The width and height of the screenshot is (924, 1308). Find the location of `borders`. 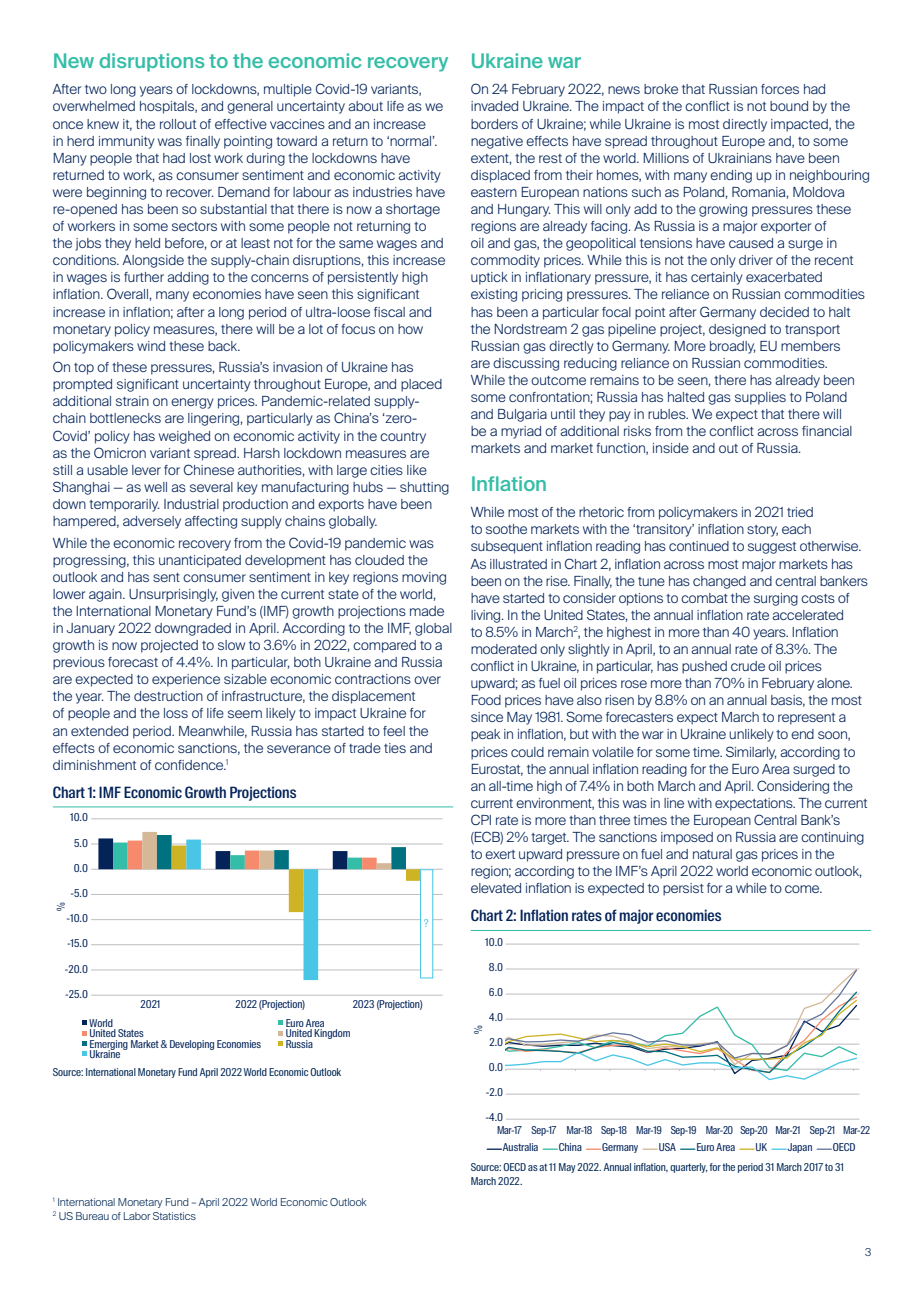

borders is located at coordinates (494, 124).
